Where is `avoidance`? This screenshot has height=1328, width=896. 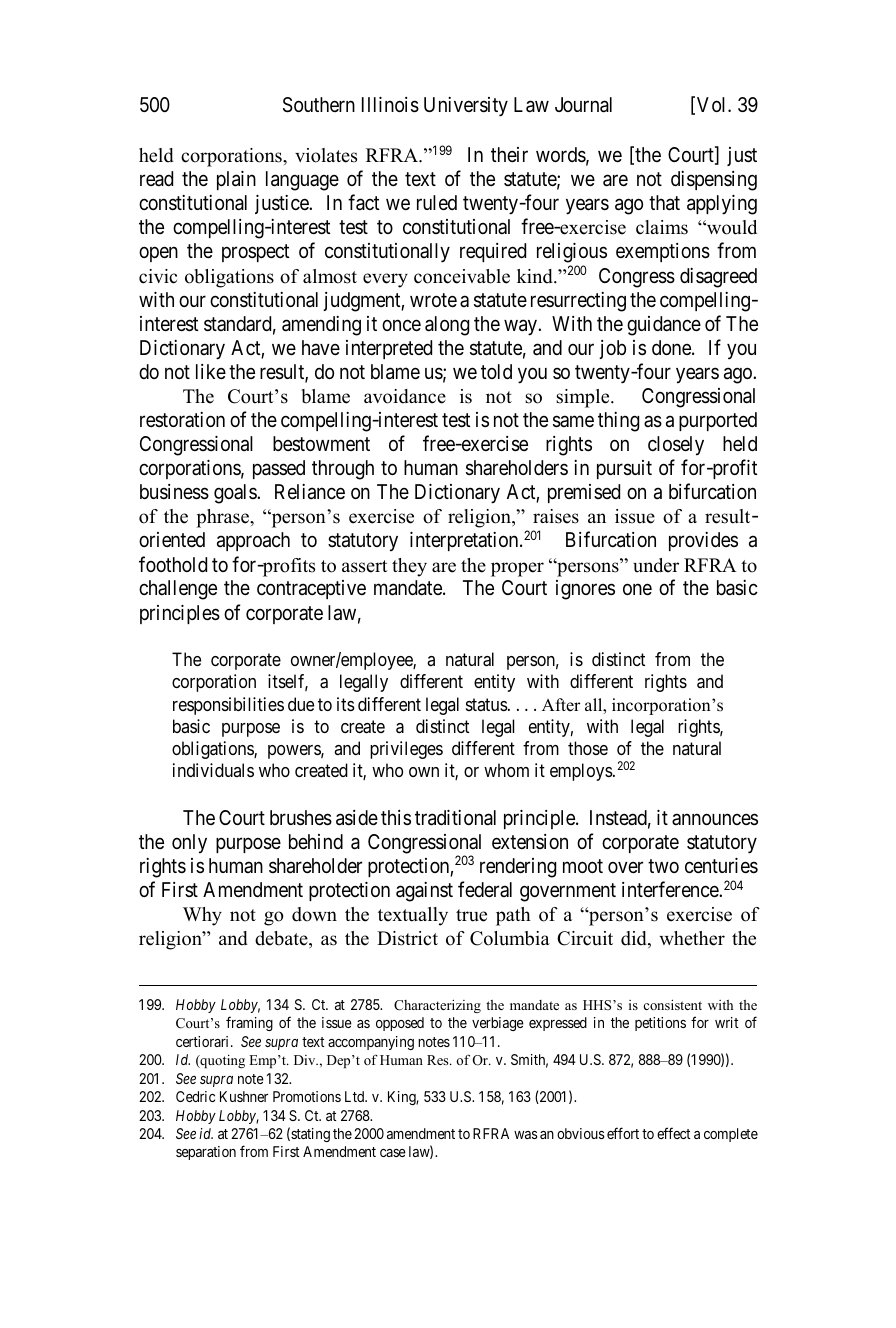 avoidance is located at coordinates (405, 396).
